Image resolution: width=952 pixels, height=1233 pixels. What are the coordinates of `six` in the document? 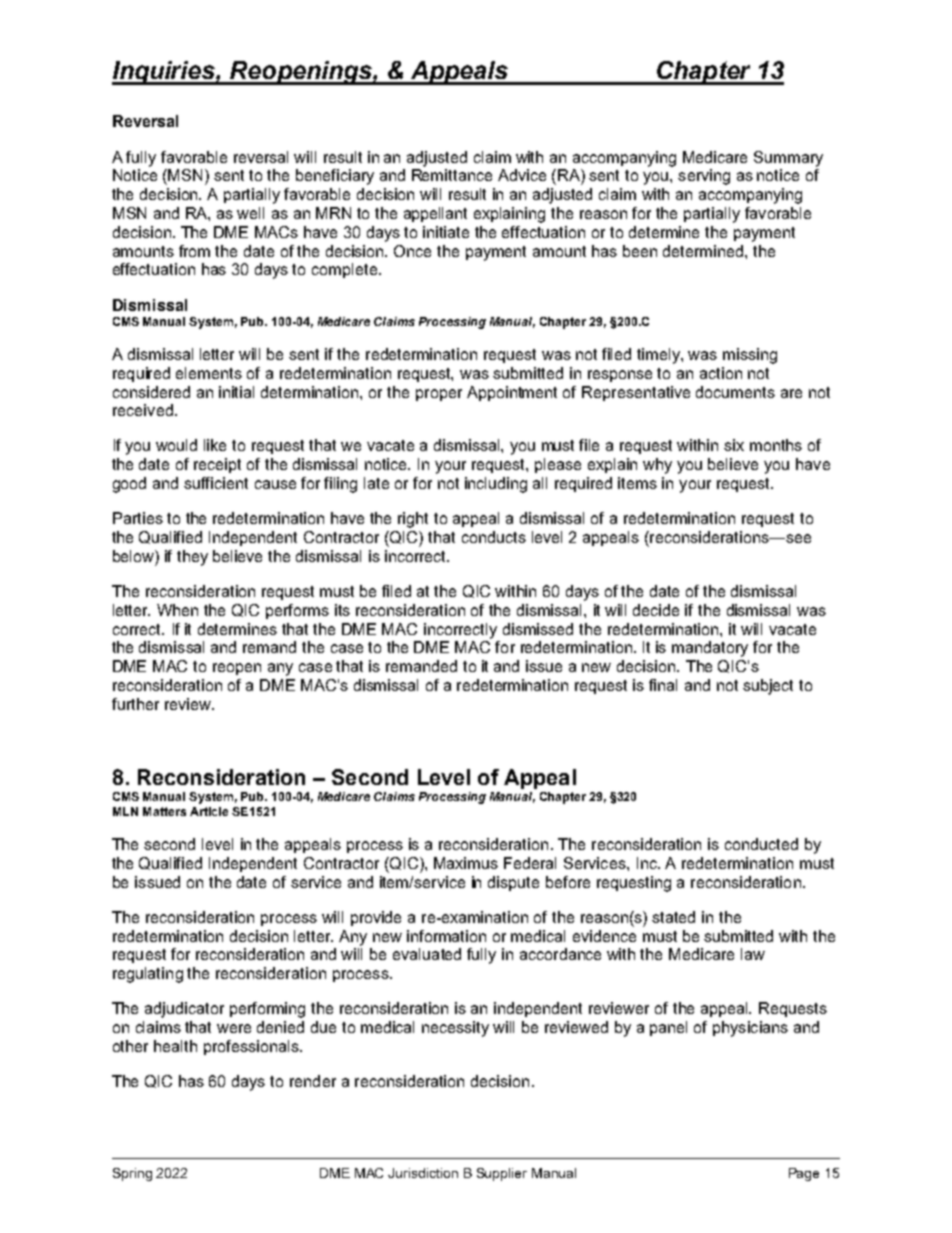 It's located at (734, 445).
